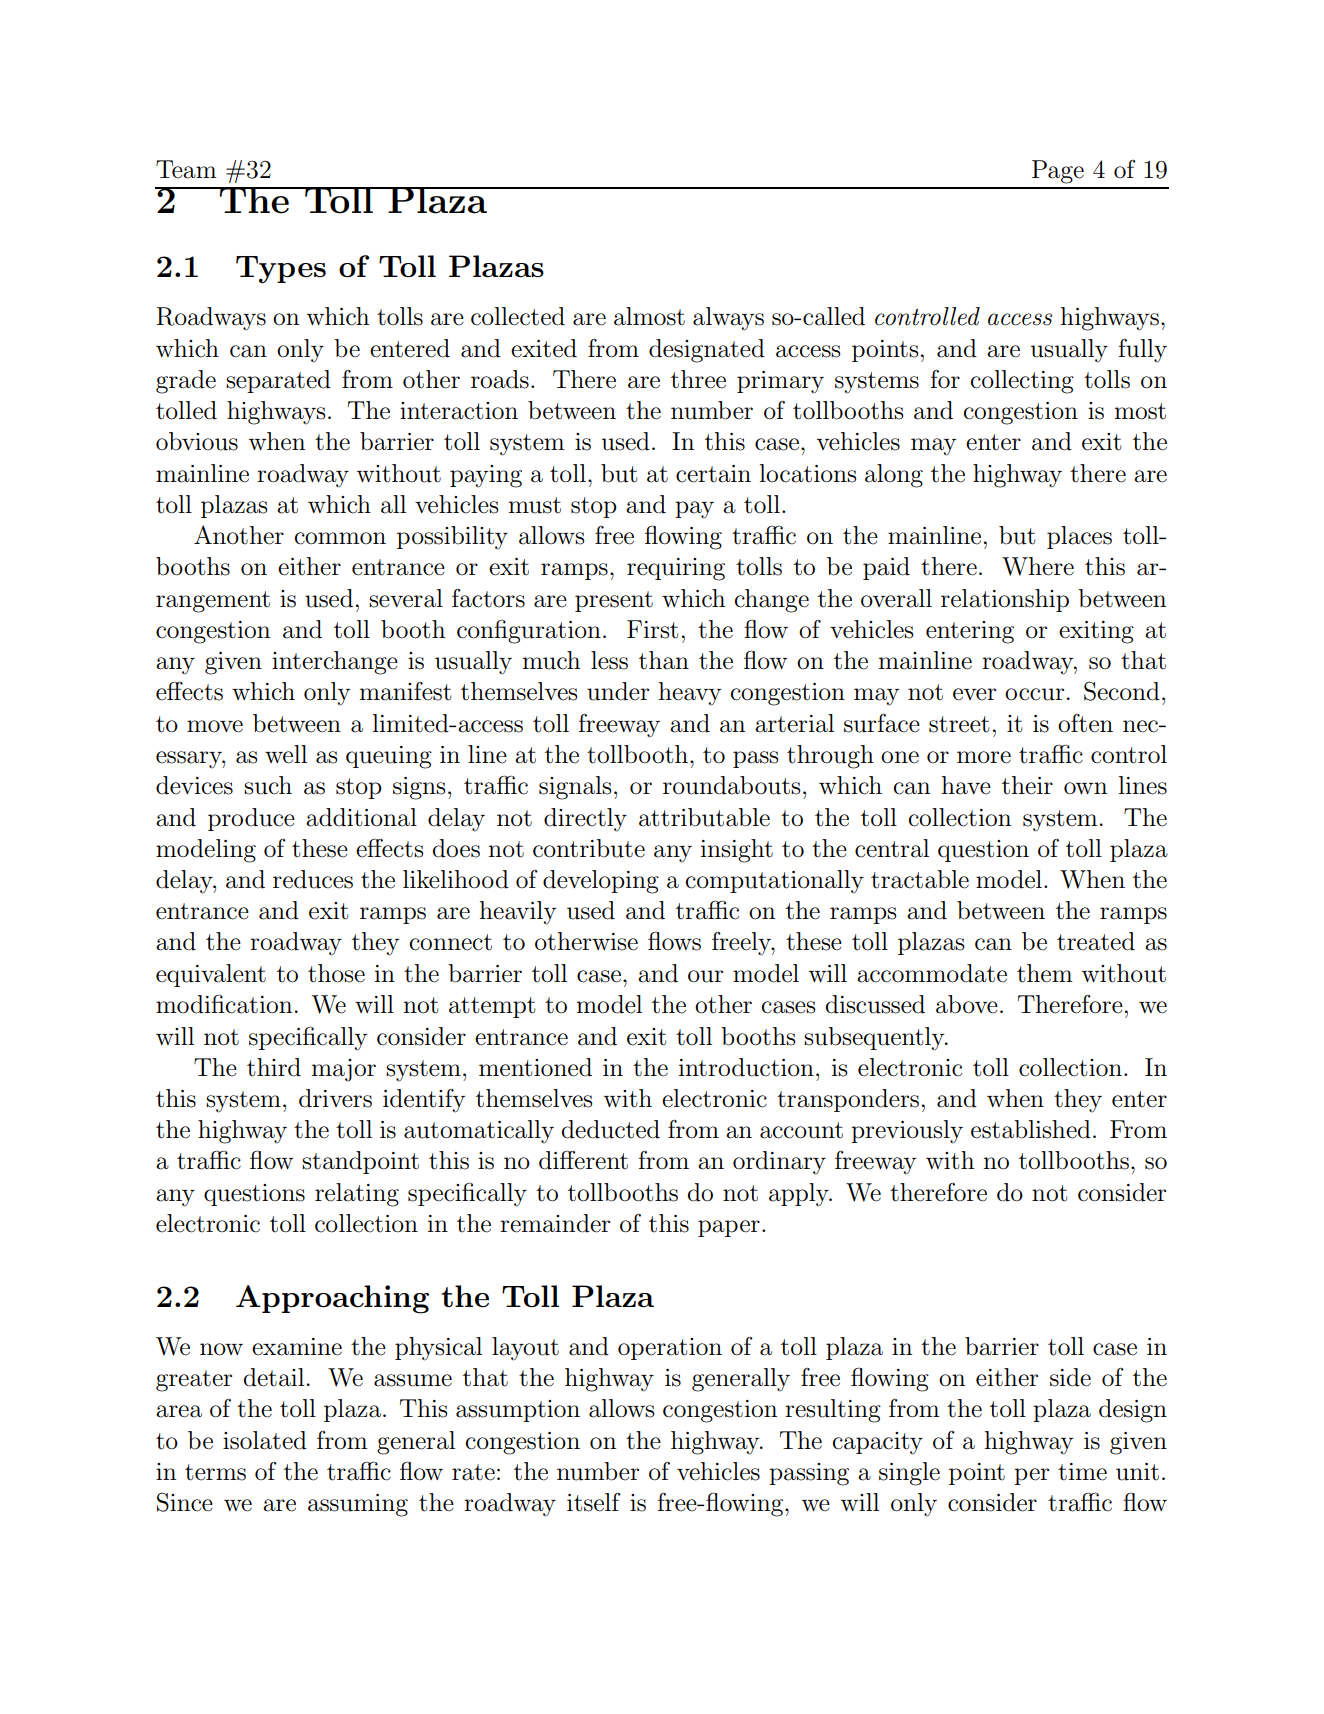 This screenshot has width=1324, height=1714. Describe the element at coordinates (728, 319) in the screenshot. I see `always` at that location.
